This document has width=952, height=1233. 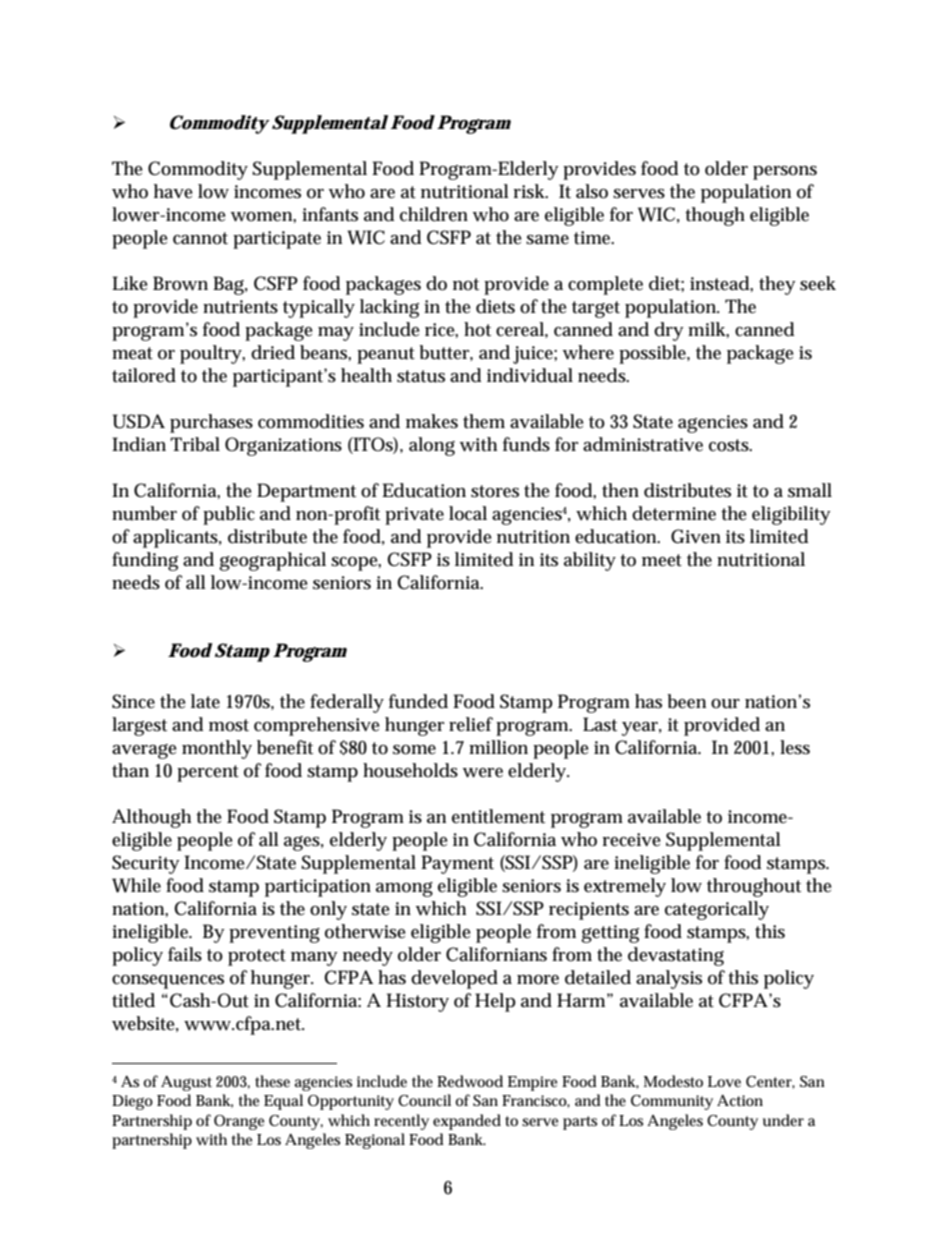 What do you see at coordinates (211, 423) in the document?
I see `purchases` at bounding box center [211, 423].
